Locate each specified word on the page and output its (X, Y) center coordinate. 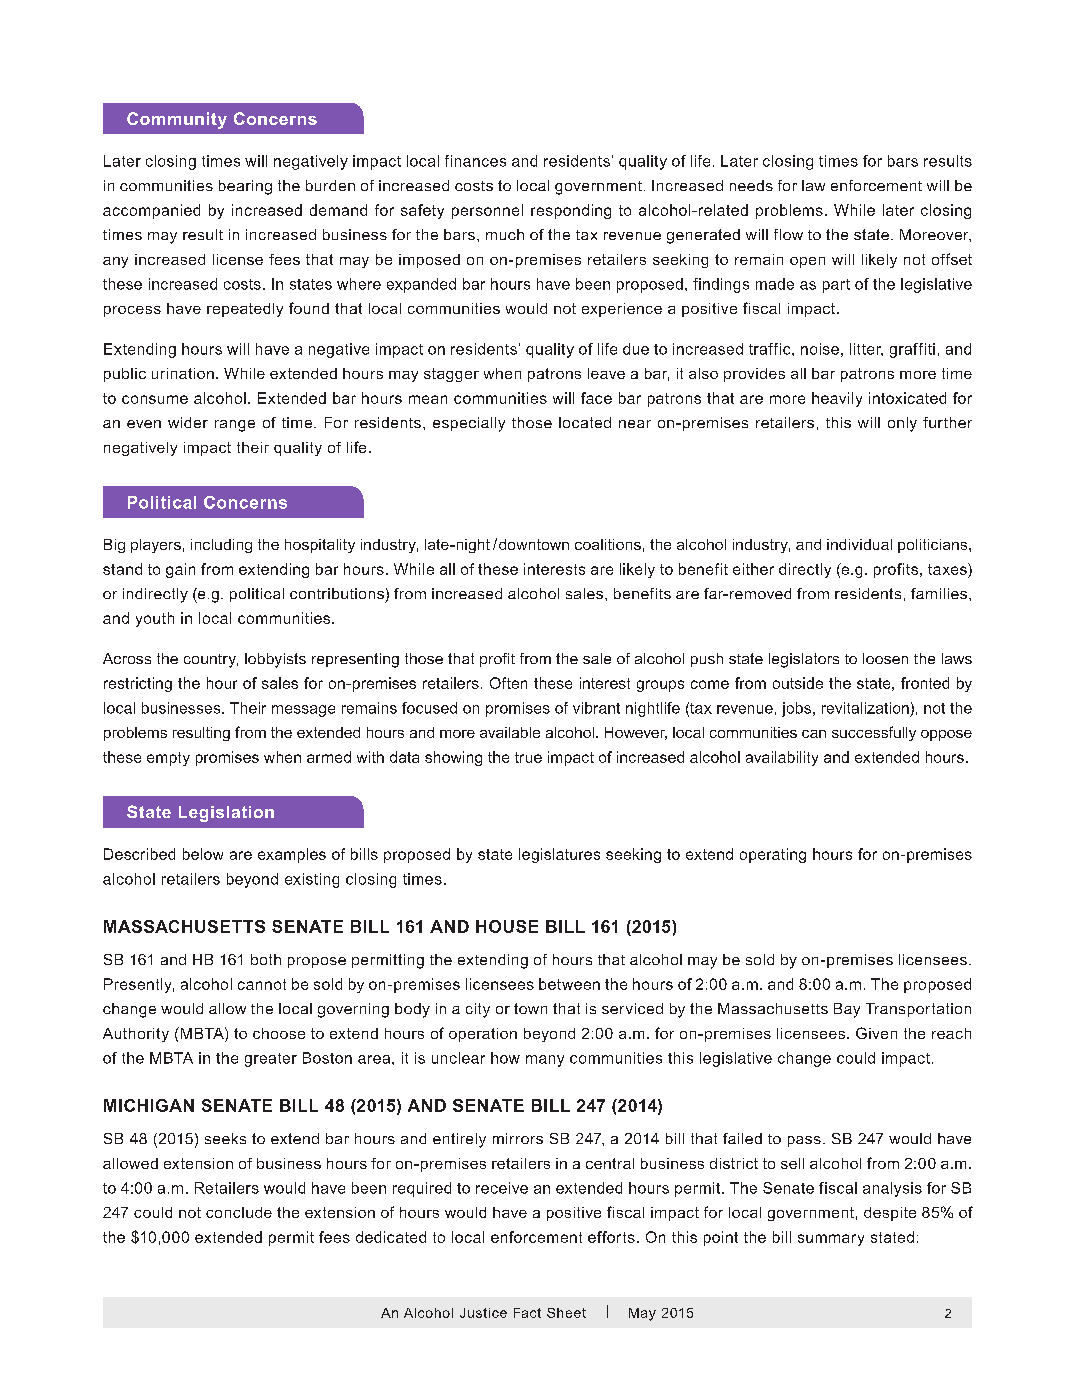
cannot (262, 984)
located (585, 422)
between (569, 984)
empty (168, 759)
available (510, 732)
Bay (847, 1010)
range (235, 426)
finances (475, 161)
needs (751, 185)
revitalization (865, 708)
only (902, 424)
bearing (245, 187)
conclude (239, 1212)
